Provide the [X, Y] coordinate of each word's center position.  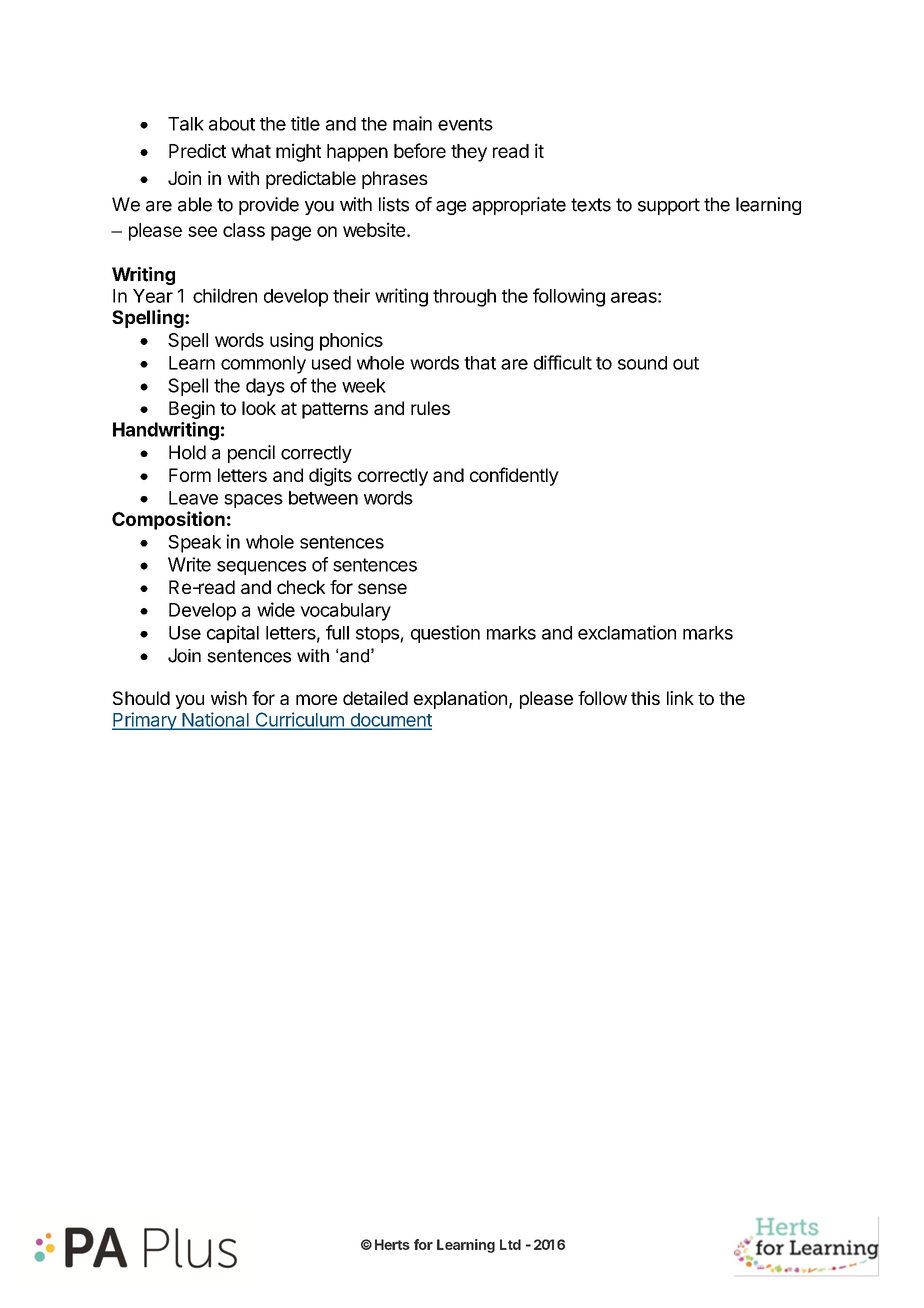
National [215, 720]
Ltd [510, 1244]
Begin [192, 410]
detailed [375, 698]
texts [591, 205]
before [420, 150]
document [390, 721]
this [645, 698]
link [680, 698]
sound [642, 363]
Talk [186, 124]
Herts [392, 1244]
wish [229, 698]
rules [430, 408]
